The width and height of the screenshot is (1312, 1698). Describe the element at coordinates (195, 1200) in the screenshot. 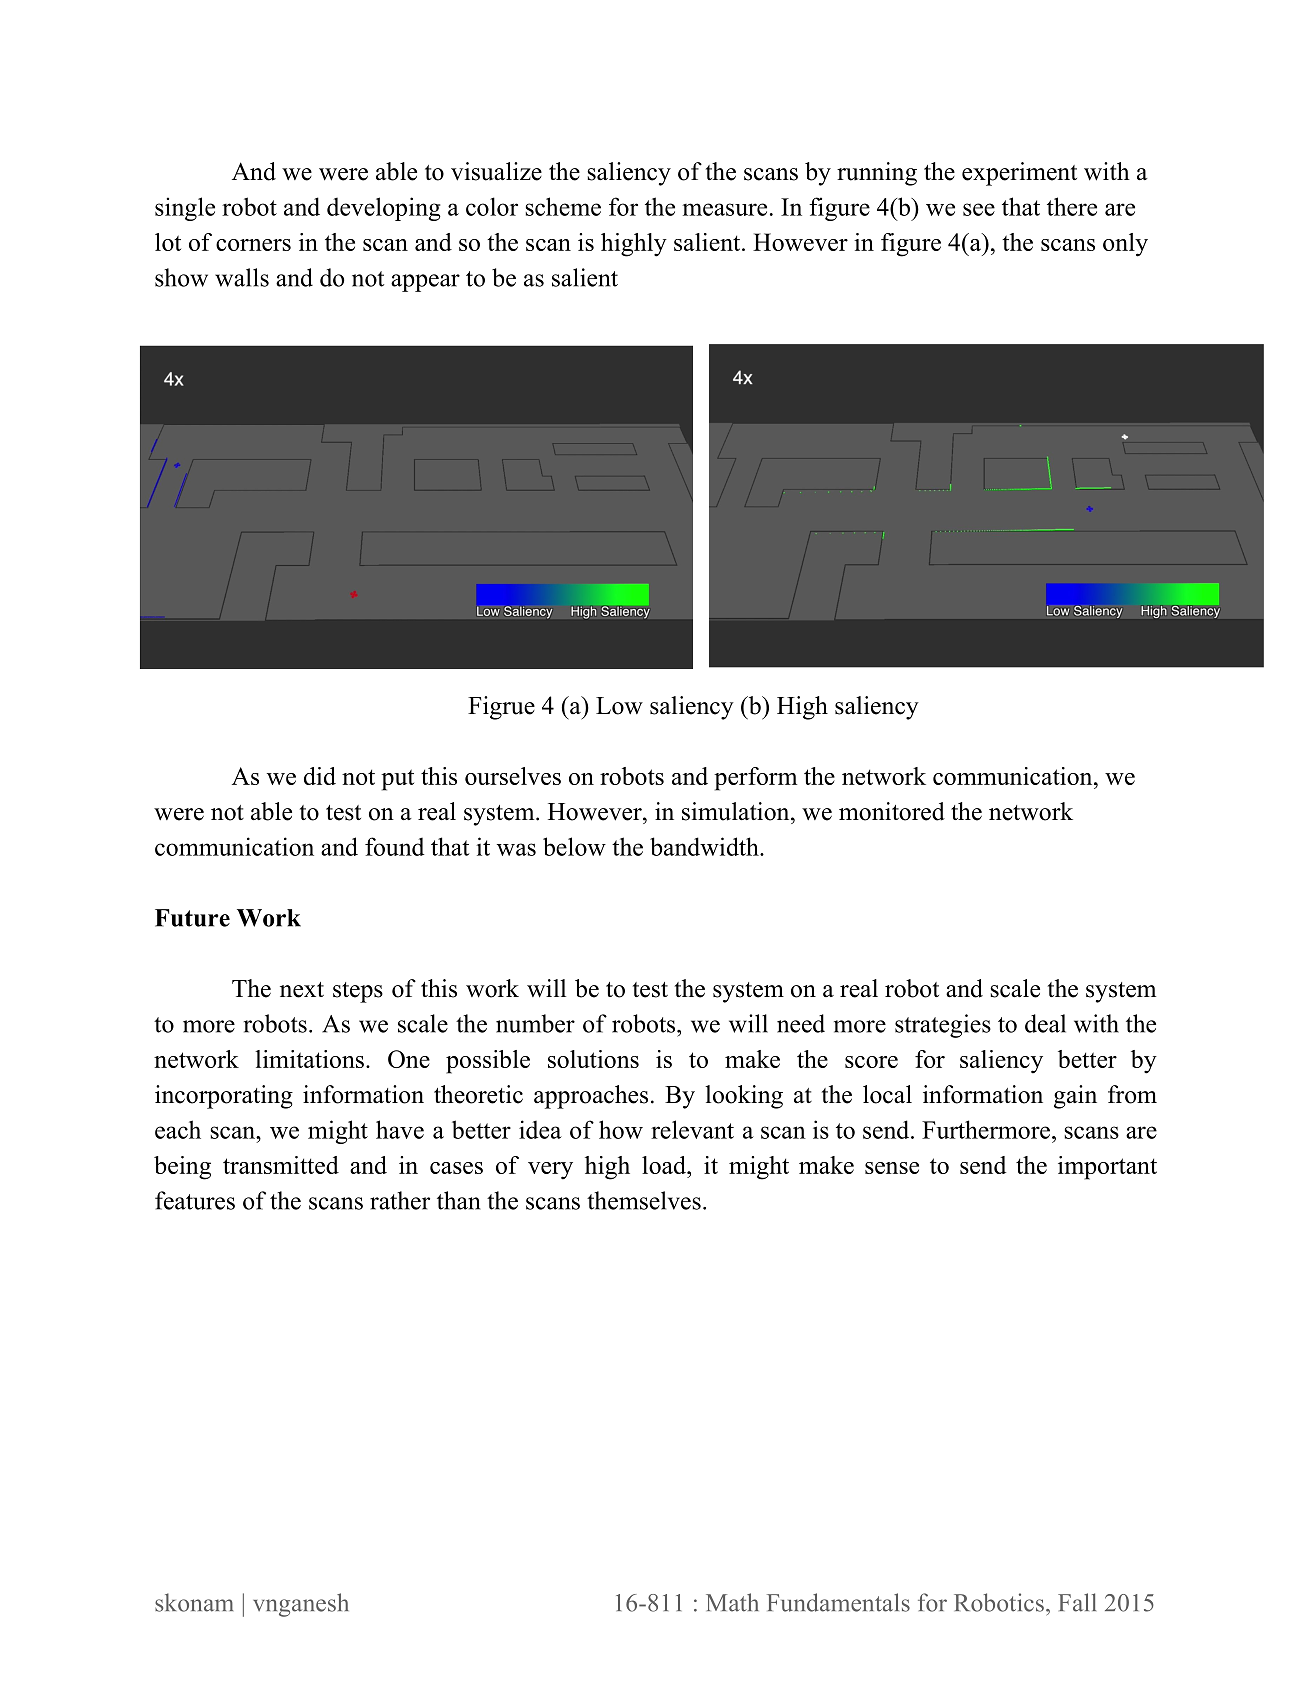

I see `features` at that location.
